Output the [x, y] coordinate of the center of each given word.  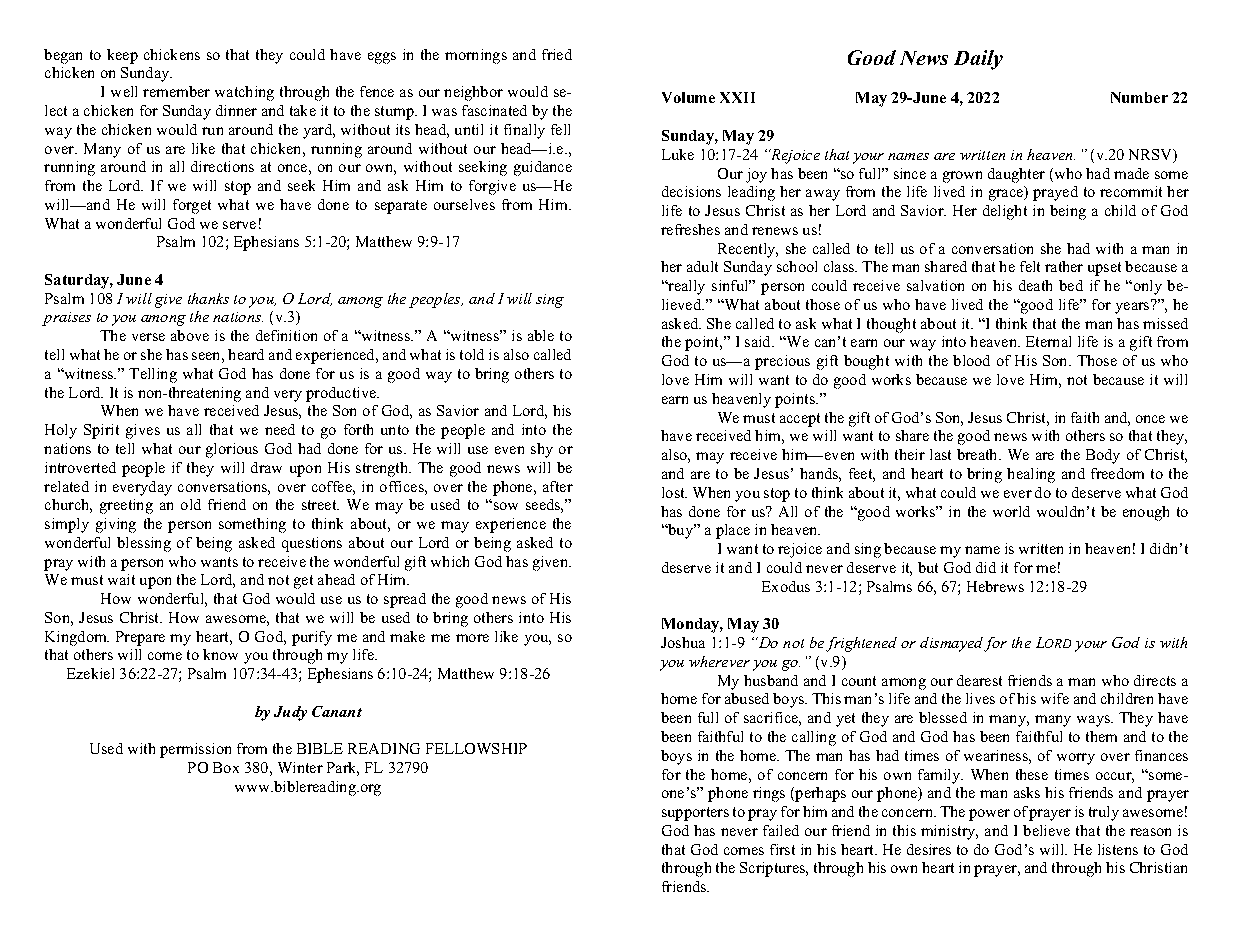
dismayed [952, 644]
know [220, 654]
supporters [695, 814]
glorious [232, 450]
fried [557, 54]
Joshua [683, 642]
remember [176, 91]
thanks [208, 298]
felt [1030, 266]
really [685, 287]
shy [542, 450]
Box [226, 767]
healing [1031, 475]
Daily [978, 60]
